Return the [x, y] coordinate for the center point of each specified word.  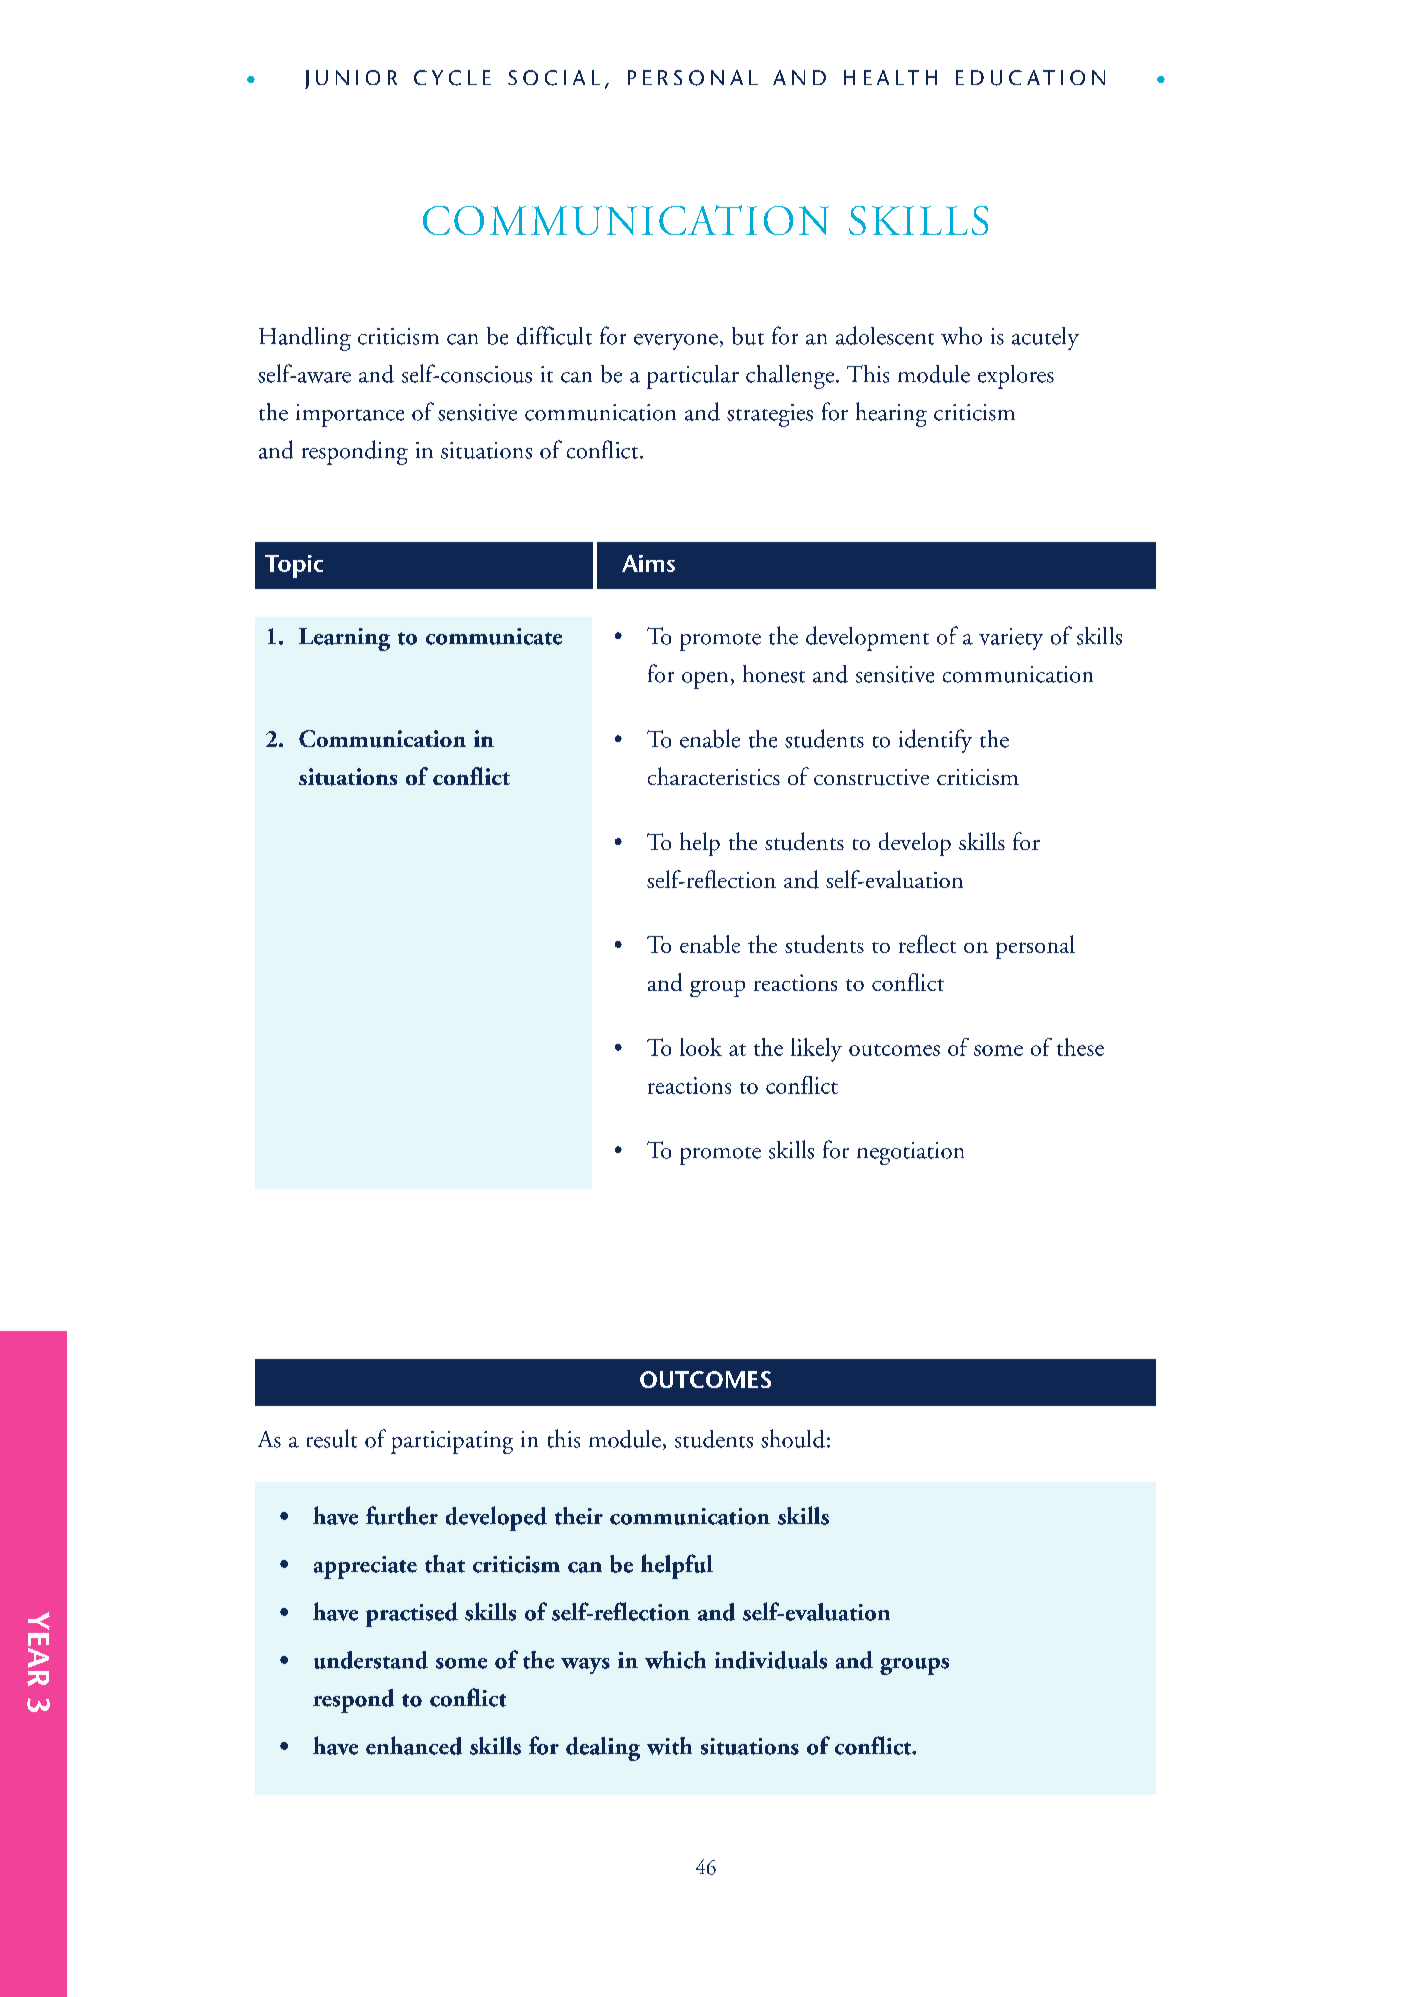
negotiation [910, 1153]
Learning [344, 639]
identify [935, 741]
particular [693, 377]
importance [350, 415]
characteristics [714, 776]
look [701, 1047]
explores [1016, 377]
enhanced [414, 1745]
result [332, 1438]
